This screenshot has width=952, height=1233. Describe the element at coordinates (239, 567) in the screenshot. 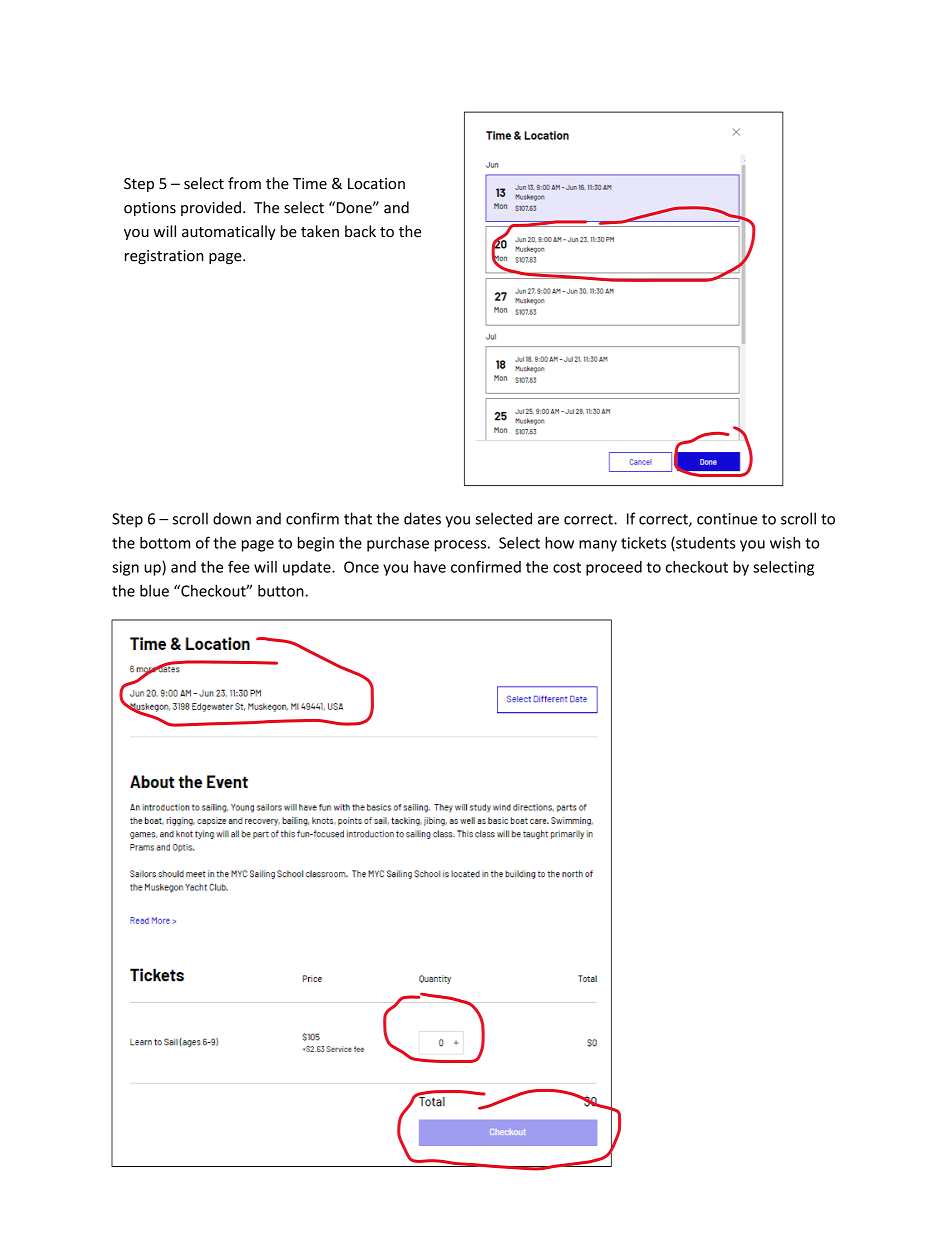

I see `fee` at that location.
